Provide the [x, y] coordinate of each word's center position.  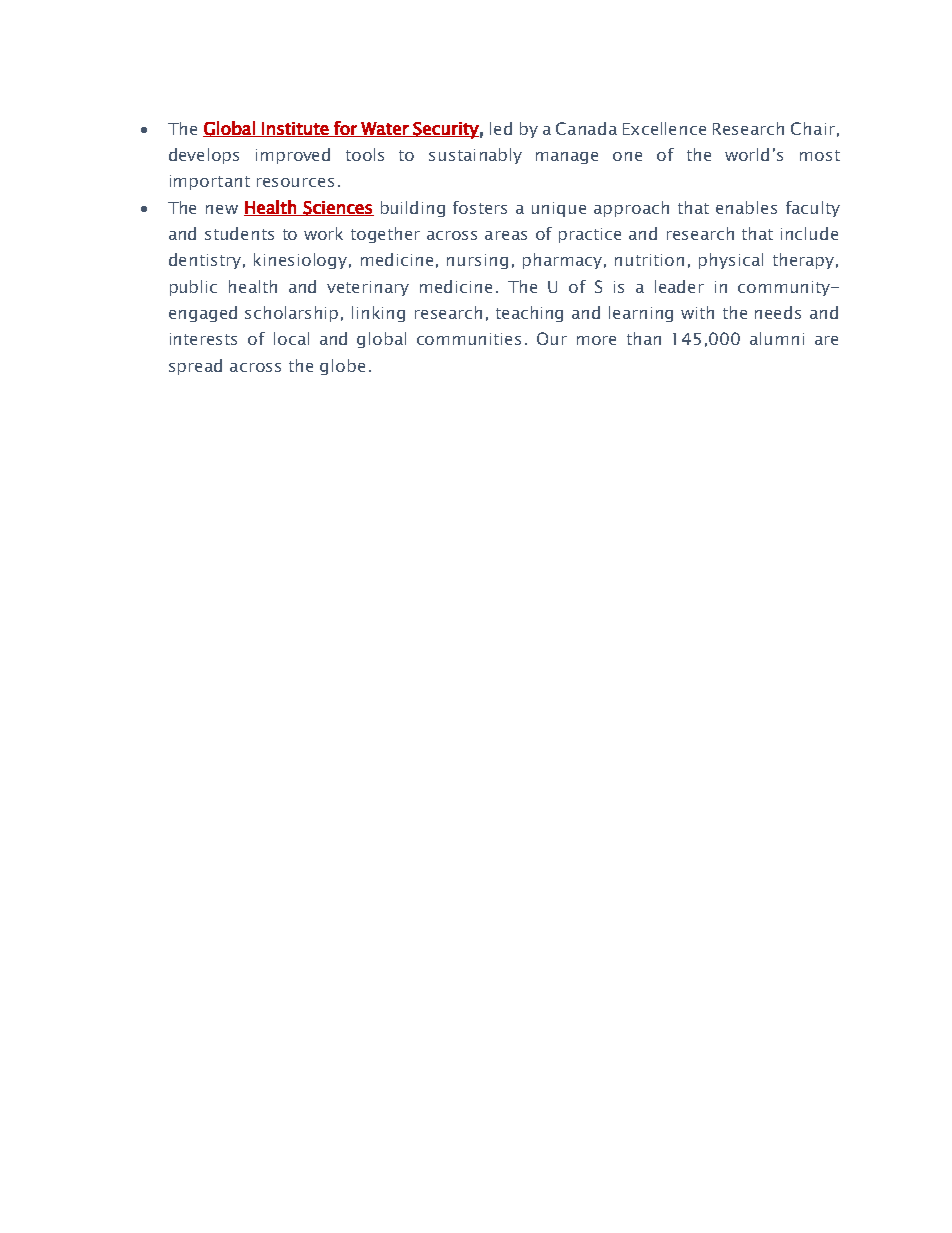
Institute [295, 129]
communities [469, 339]
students [239, 233]
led [501, 128]
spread [195, 367]
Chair [813, 128]
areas [506, 235]
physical [731, 261]
